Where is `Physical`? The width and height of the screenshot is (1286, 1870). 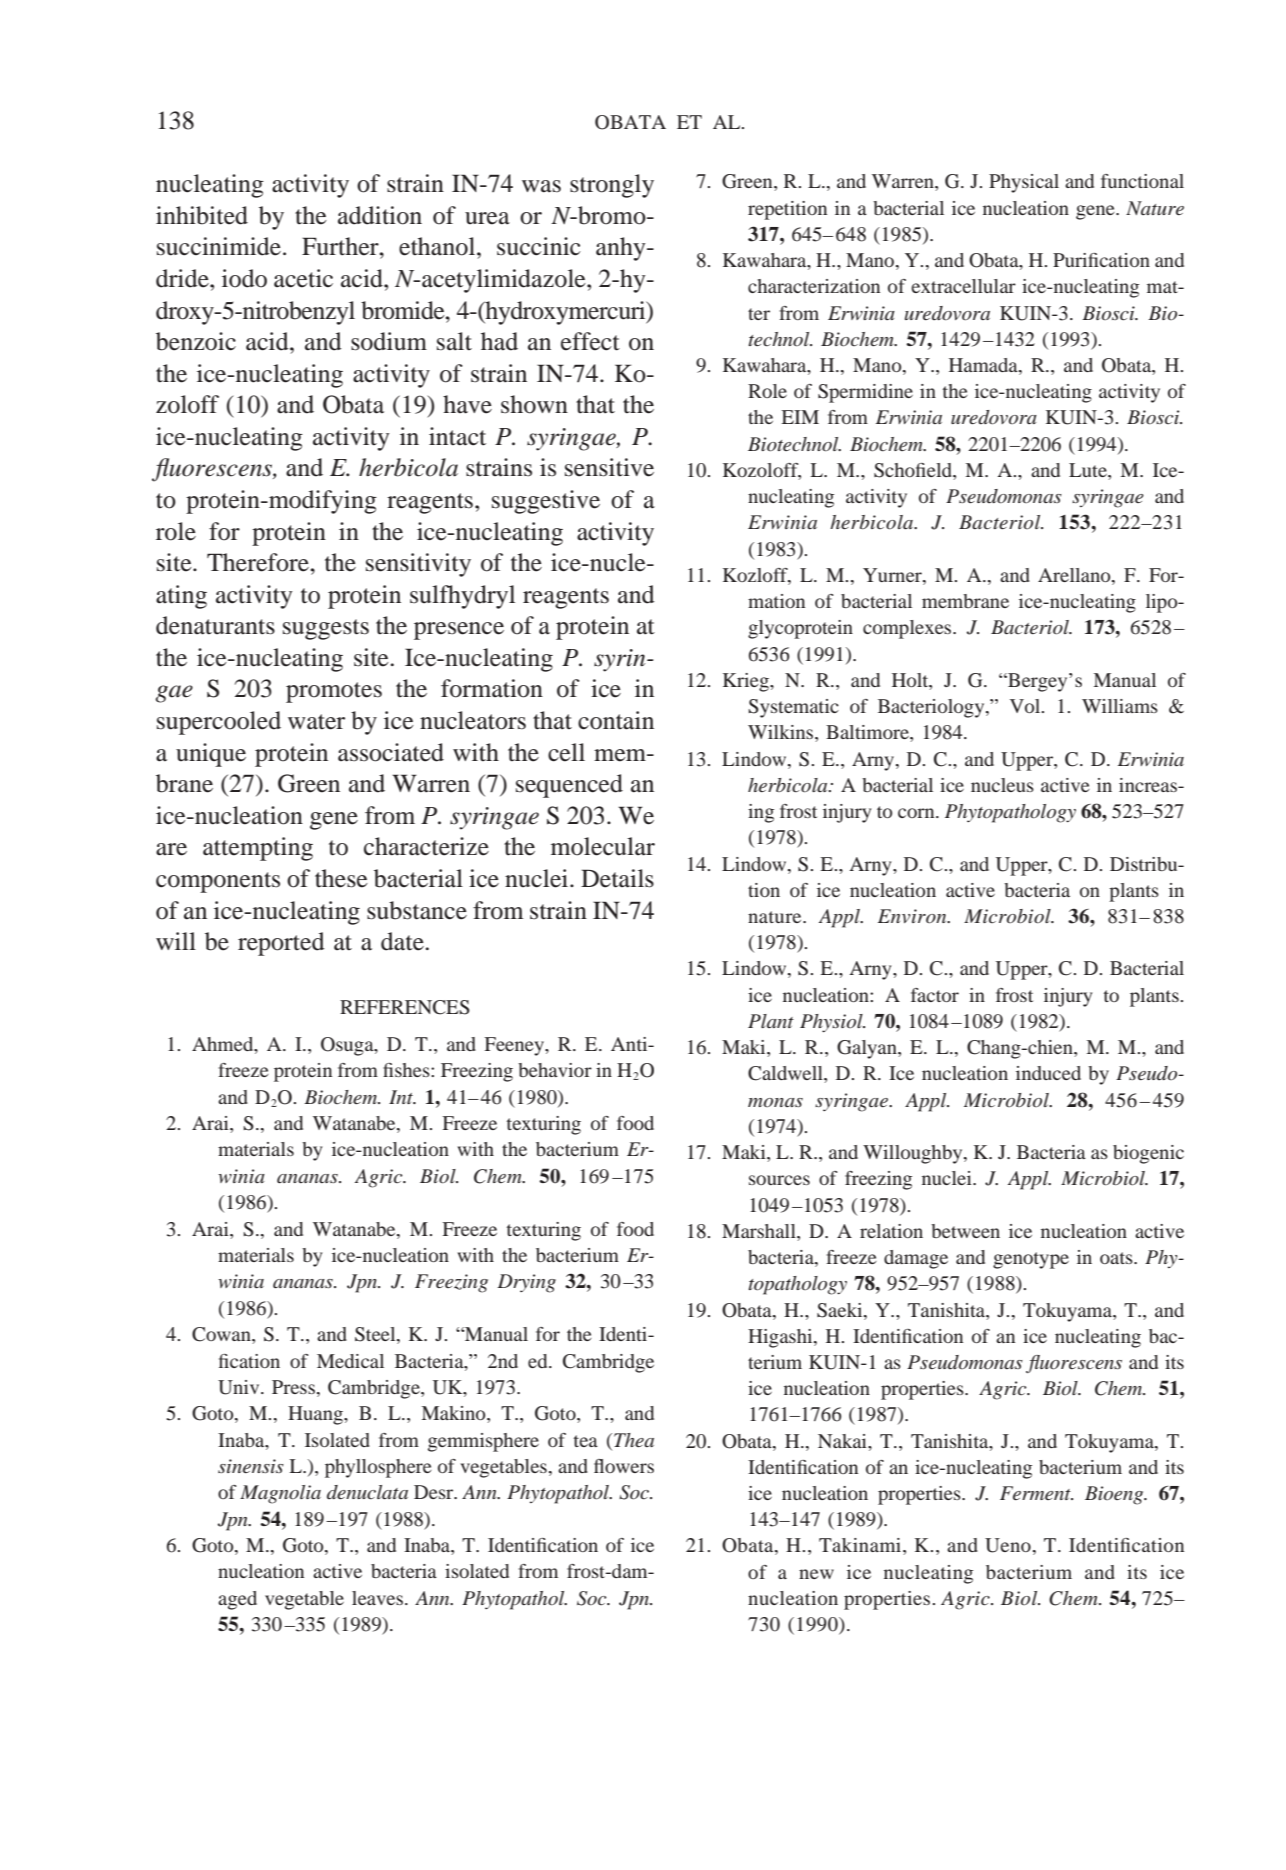
Physical is located at coordinates (1024, 183).
